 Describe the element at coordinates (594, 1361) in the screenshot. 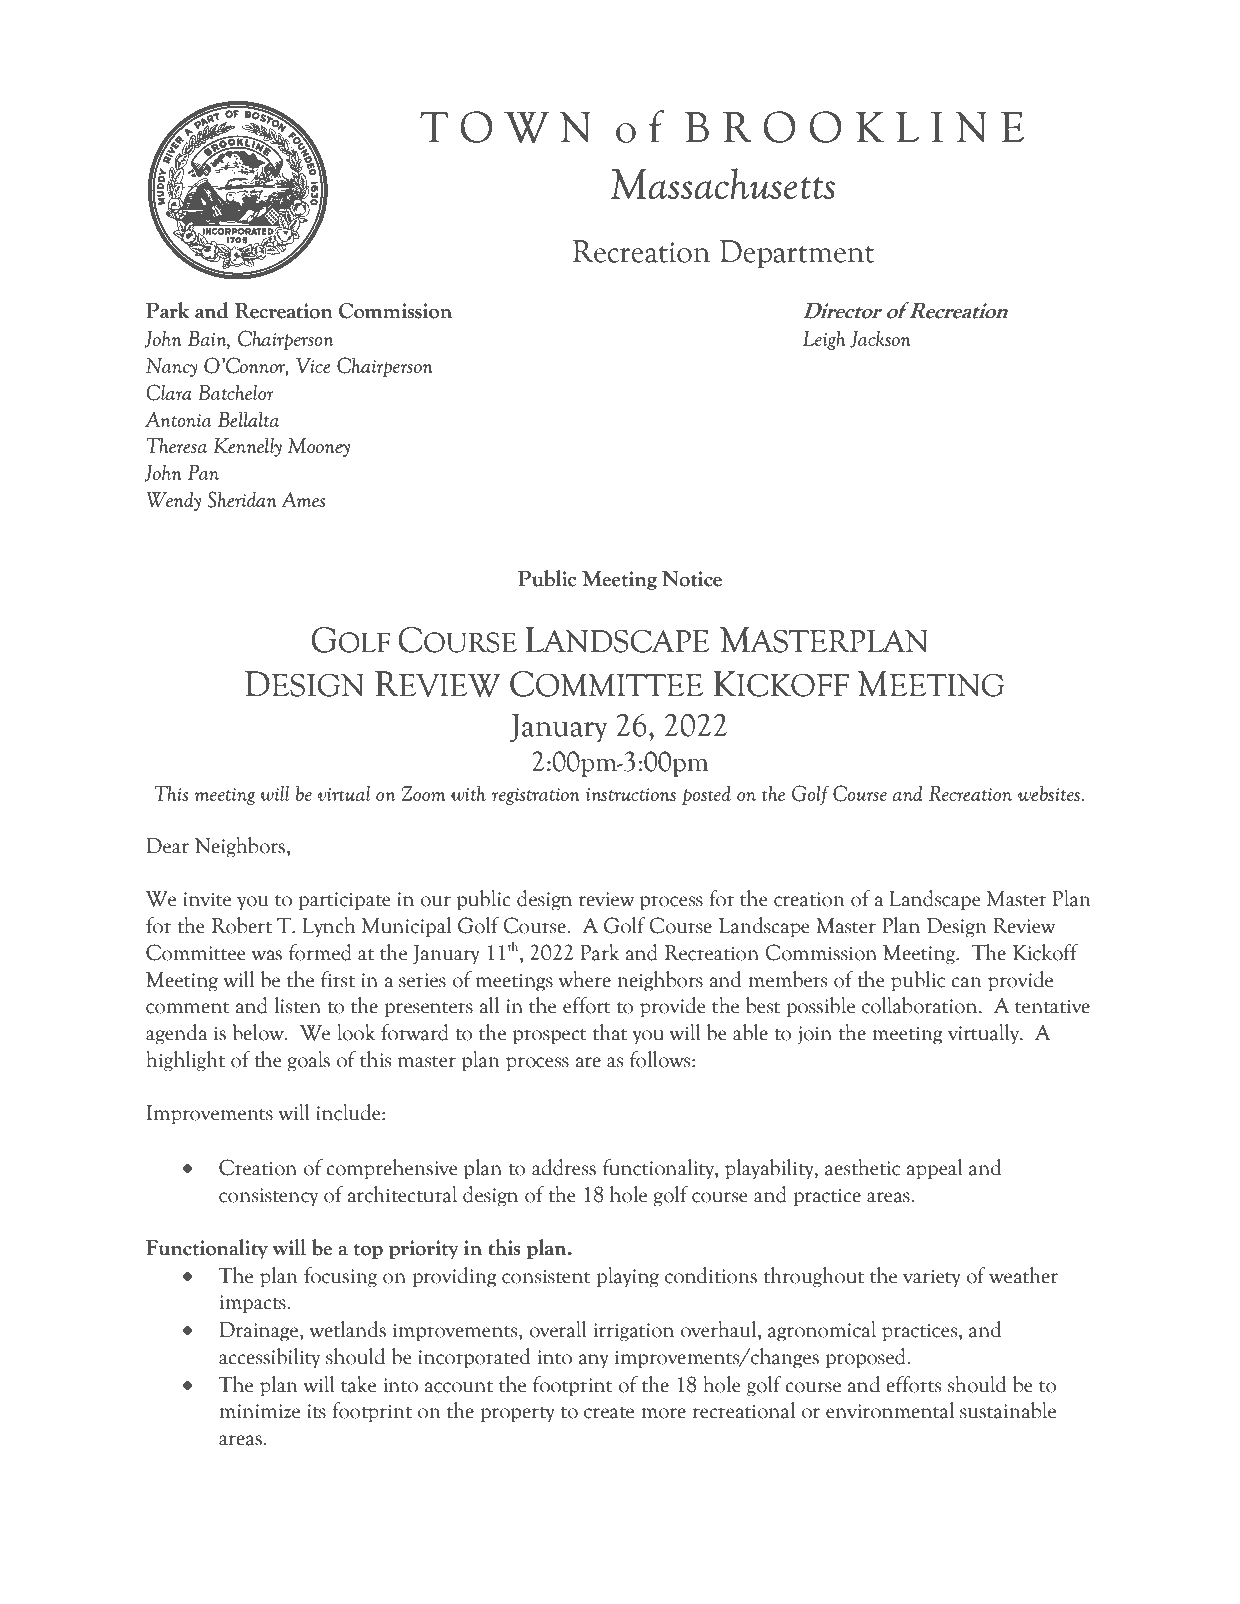

I see `any` at that location.
